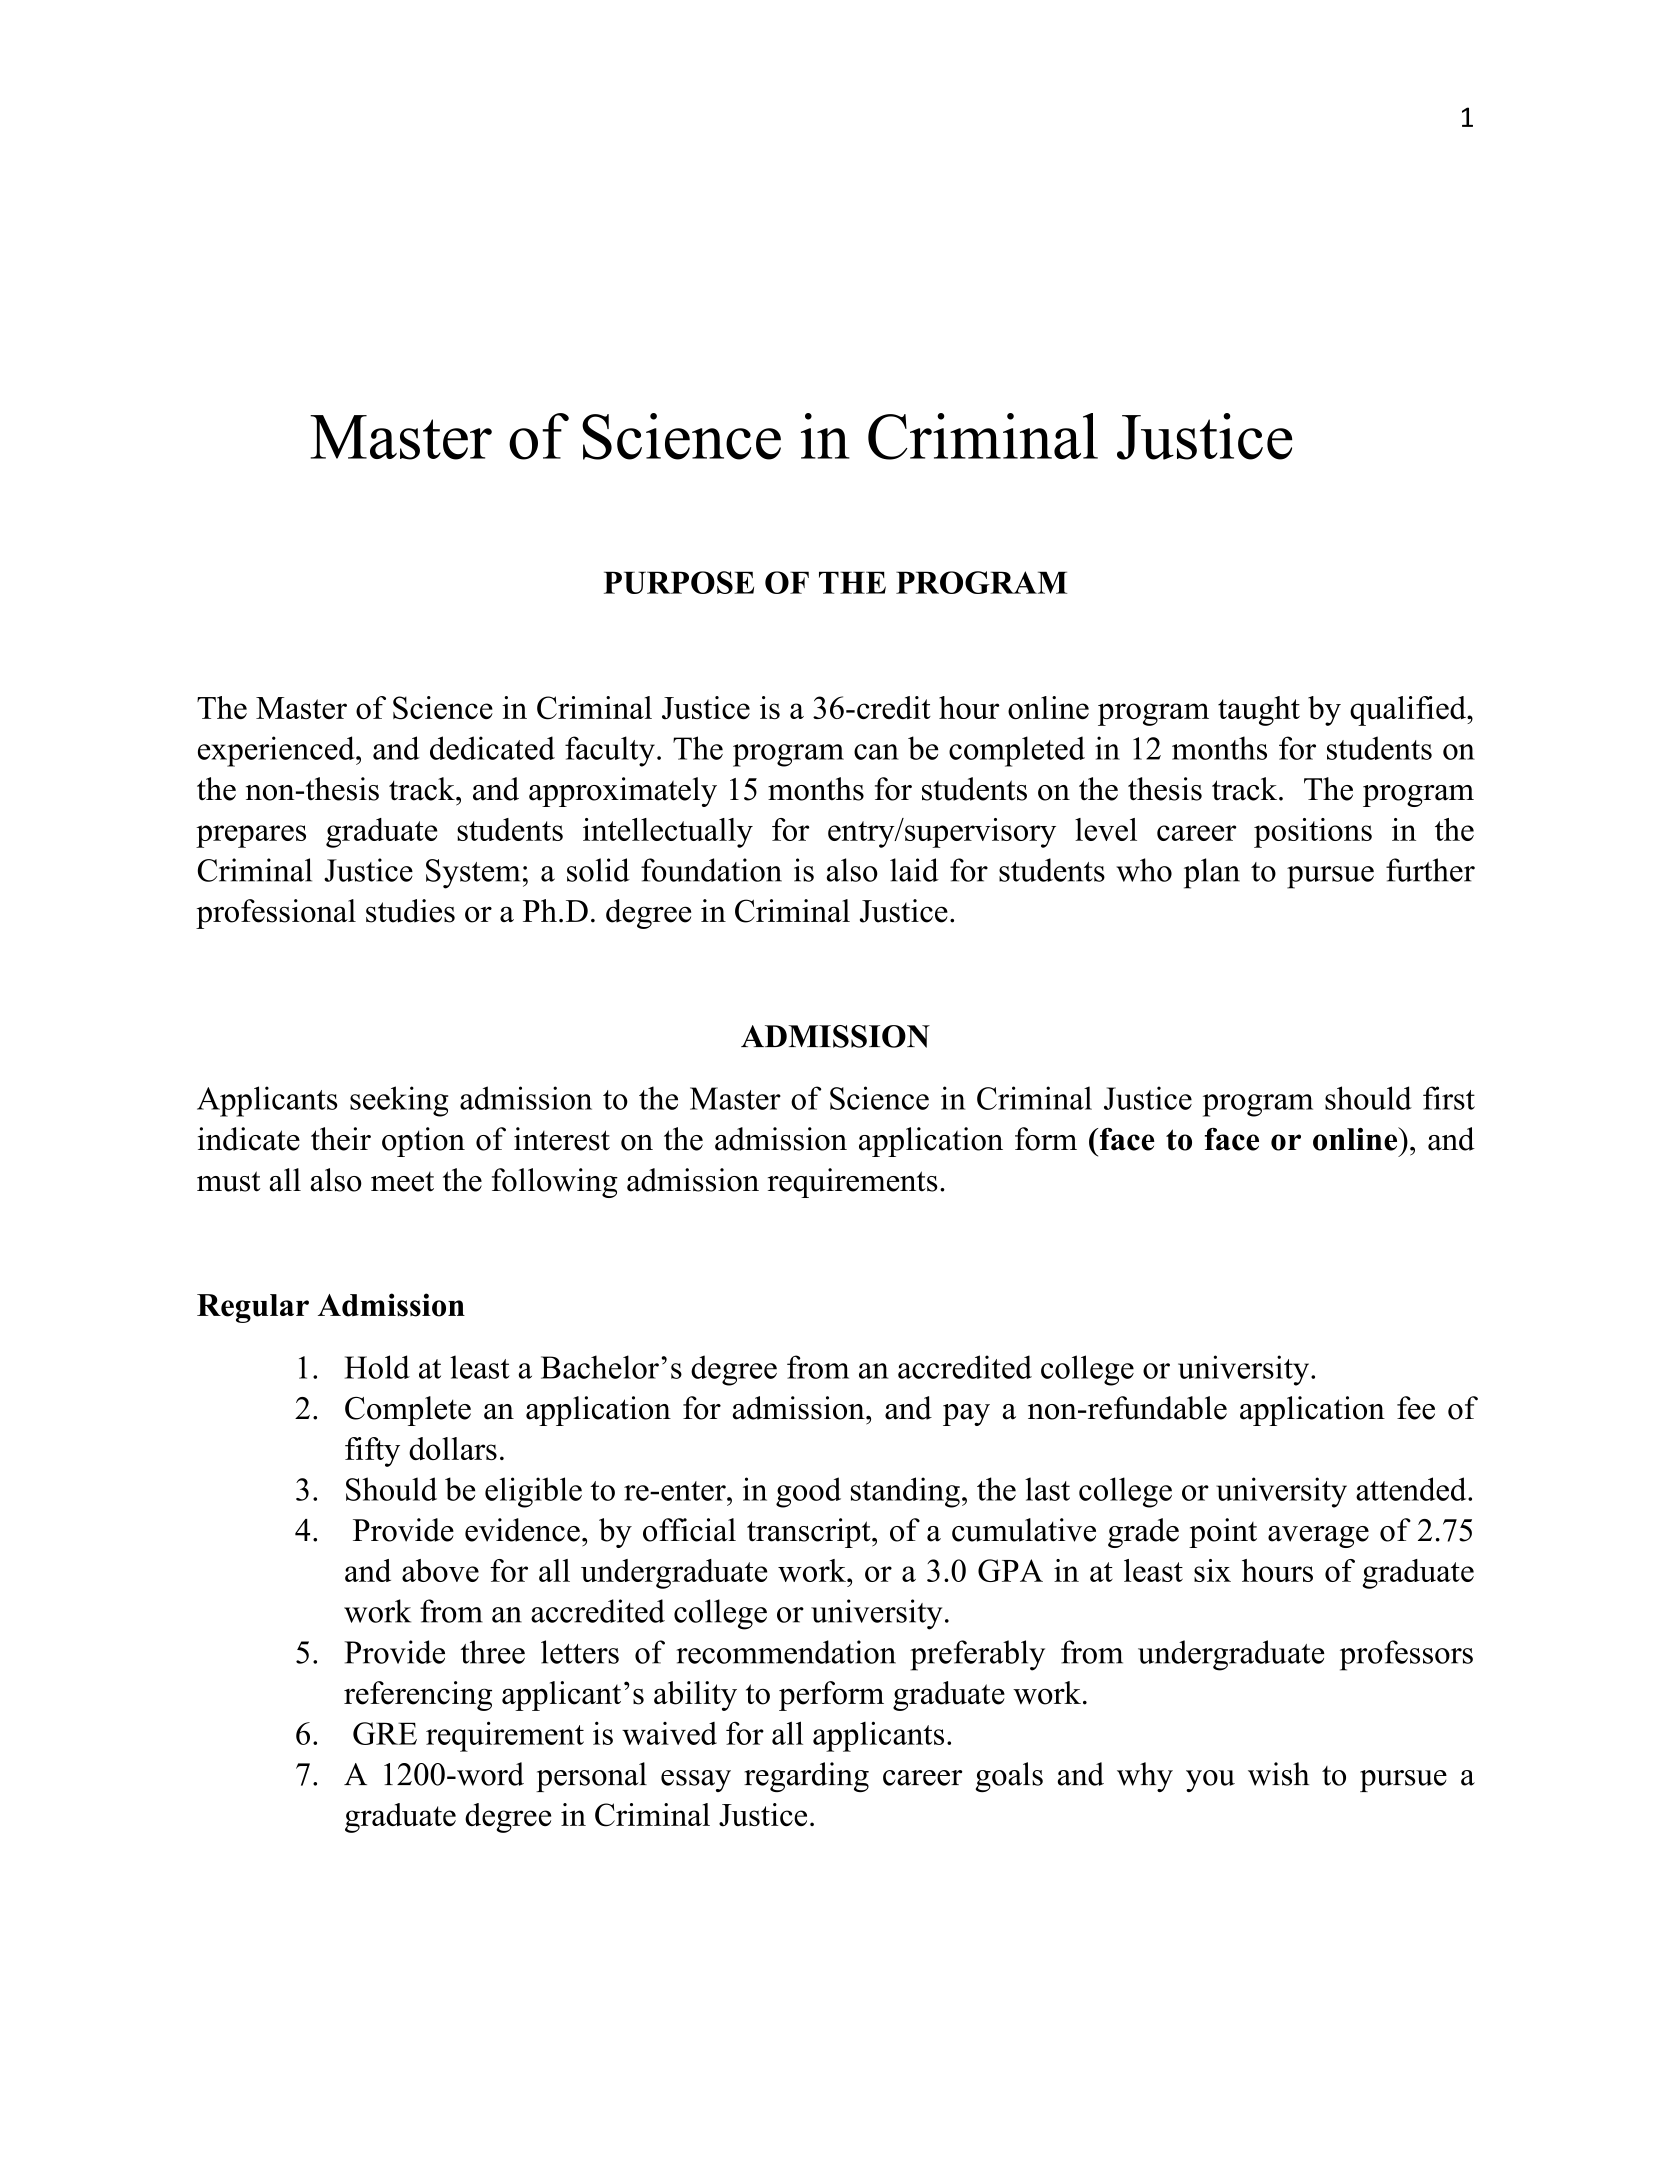 The image size is (1671, 2163). I want to click on taught, so click(1259, 711).
